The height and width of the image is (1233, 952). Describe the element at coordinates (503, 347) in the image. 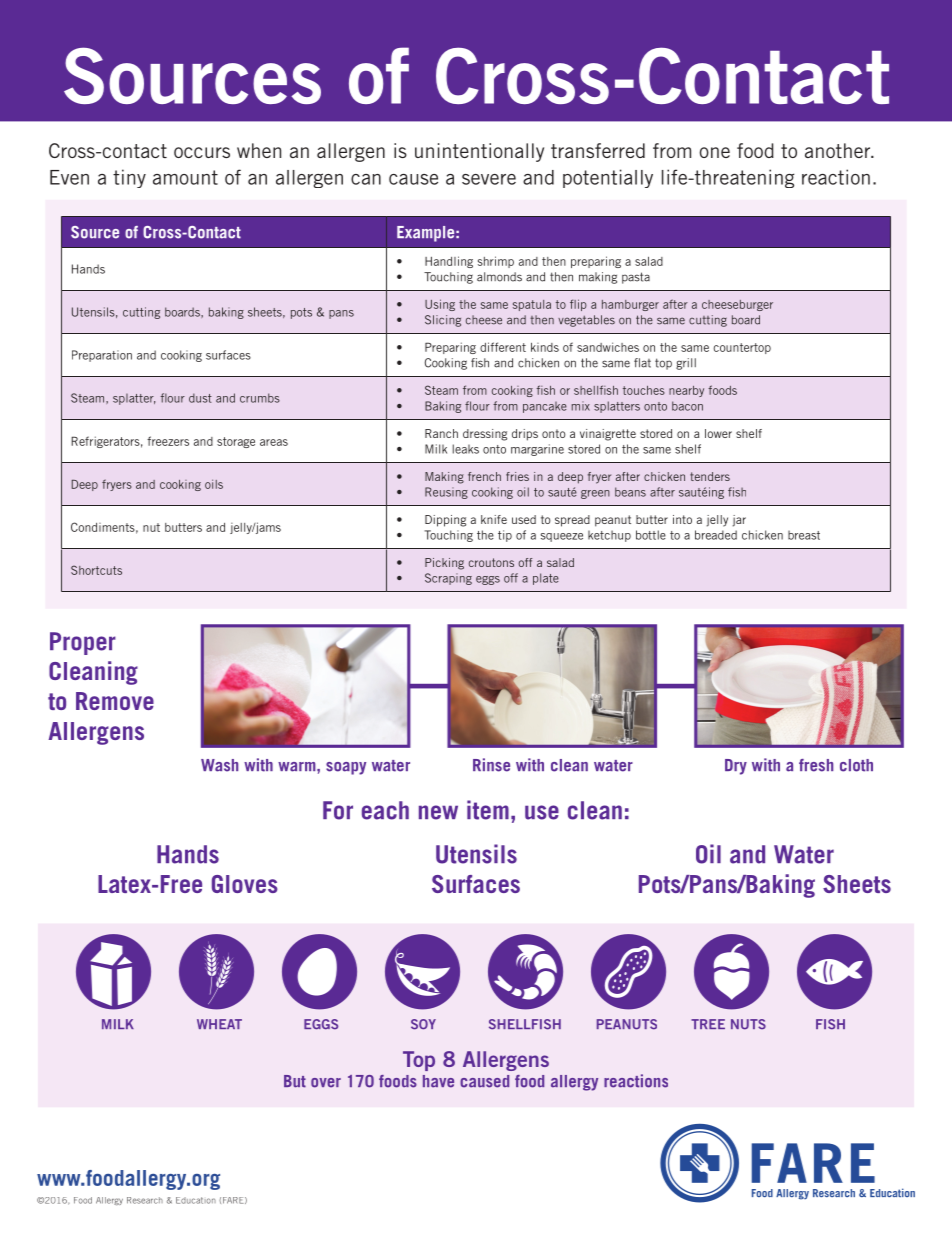

I see `different` at that location.
